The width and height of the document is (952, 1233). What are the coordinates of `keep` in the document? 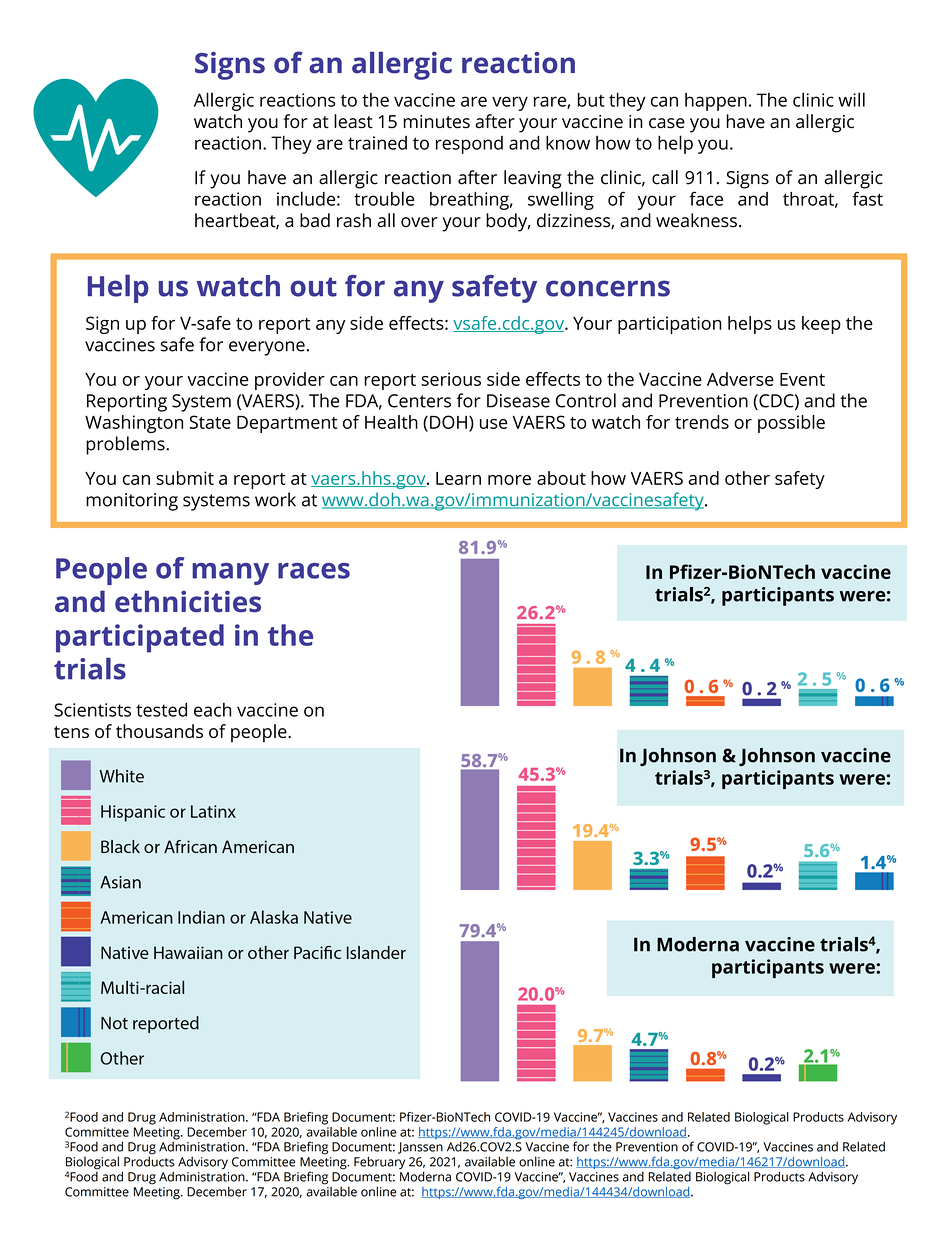 It's located at (821, 325).
